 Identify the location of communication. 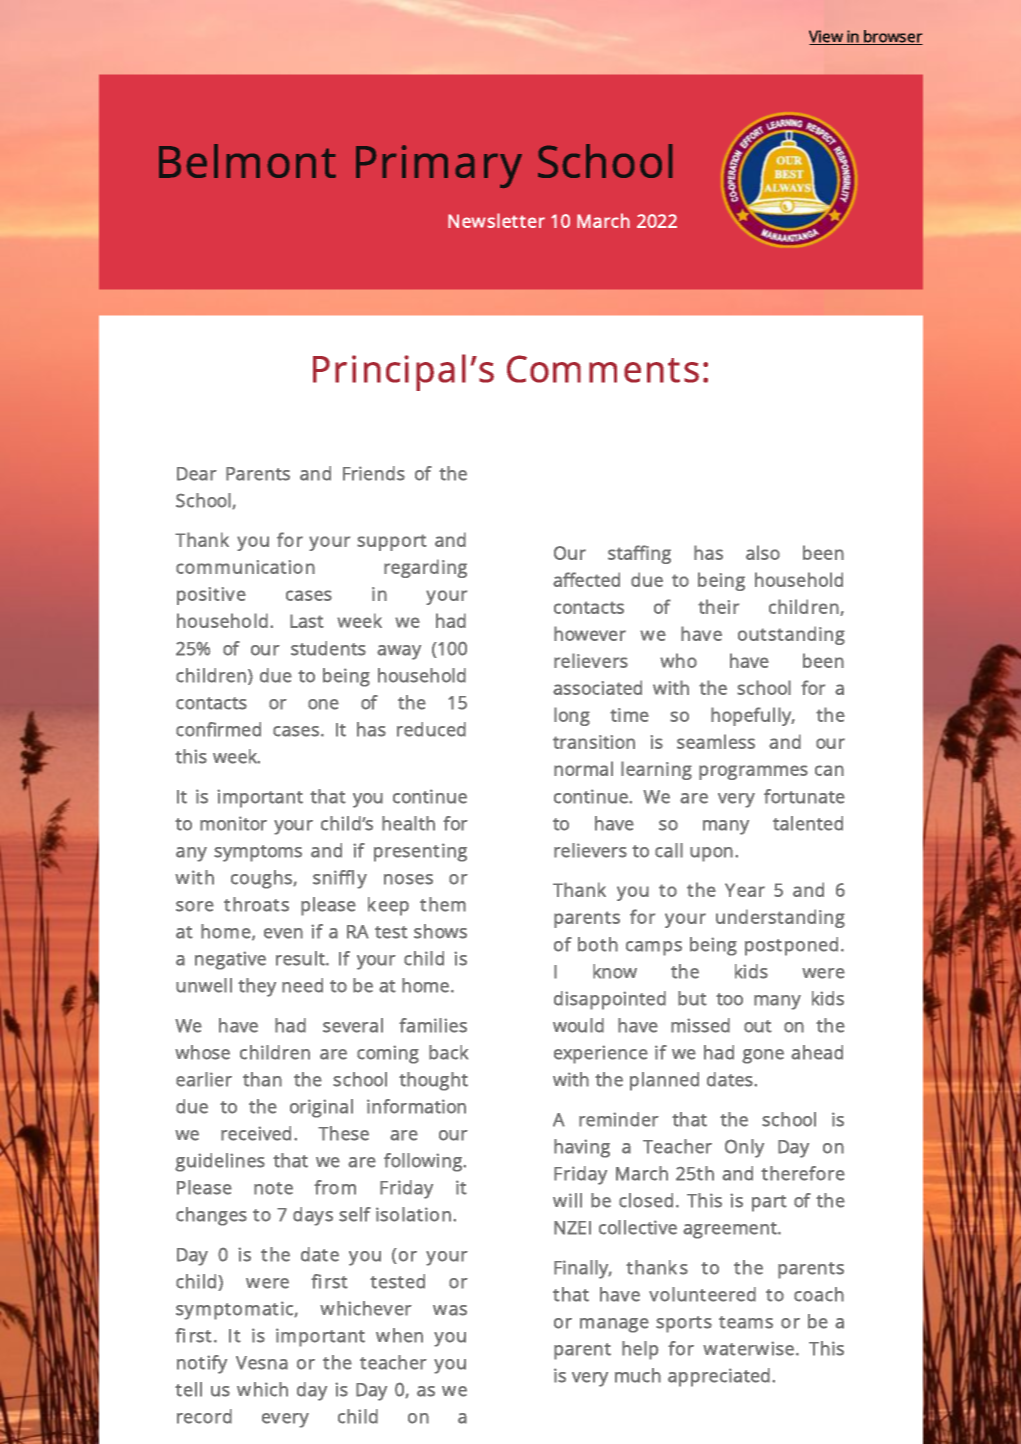
(245, 567).
